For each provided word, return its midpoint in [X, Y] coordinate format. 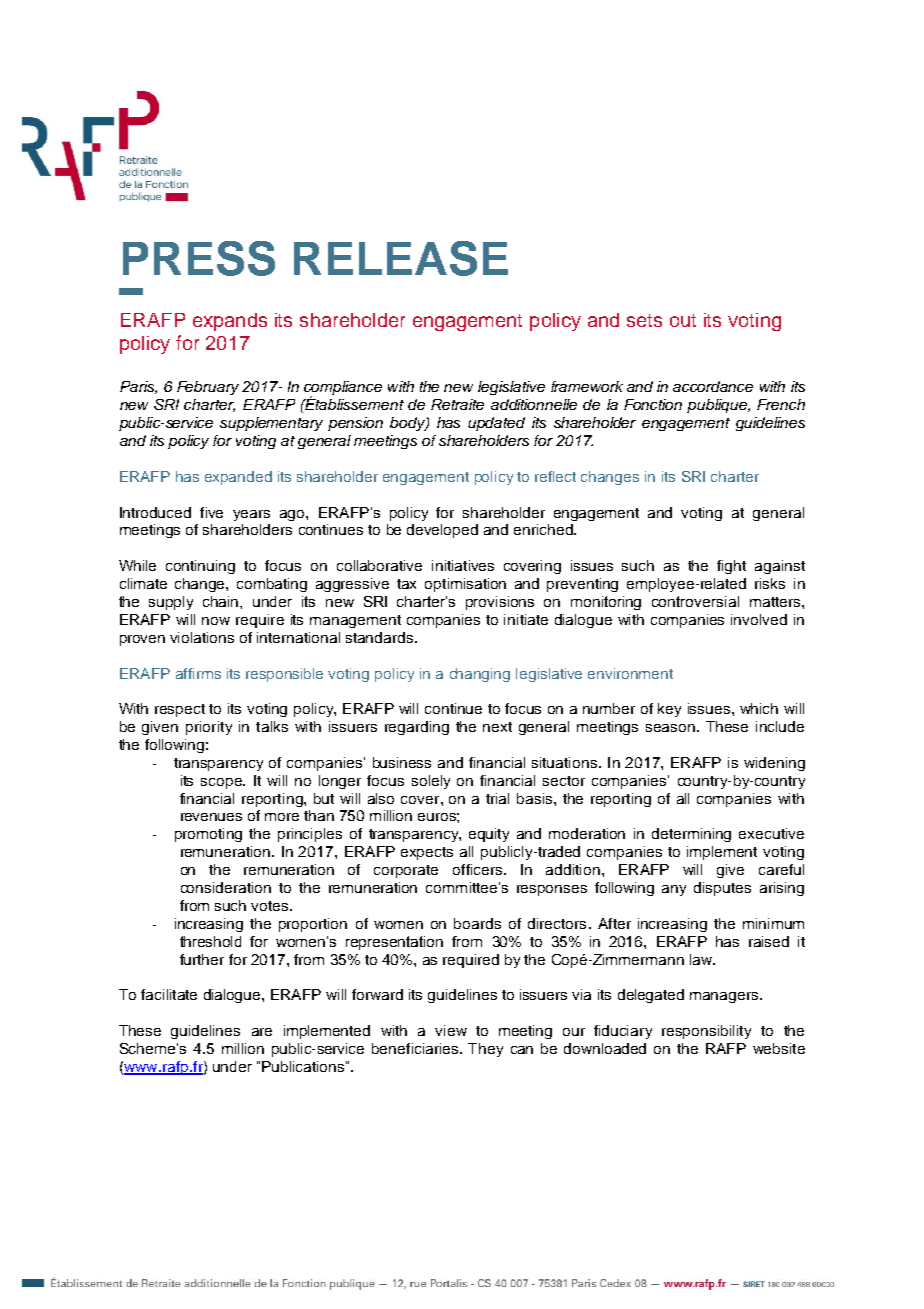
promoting [208, 835]
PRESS [199, 258]
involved [759, 619]
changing [480, 675]
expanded [238, 478]
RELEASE [401, 258]
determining [691, 835]
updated [496, 424]
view [451, 1030]
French [781, 404]
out [683, 320]
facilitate [169, 994]
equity [489, 835]
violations [202, 637]
